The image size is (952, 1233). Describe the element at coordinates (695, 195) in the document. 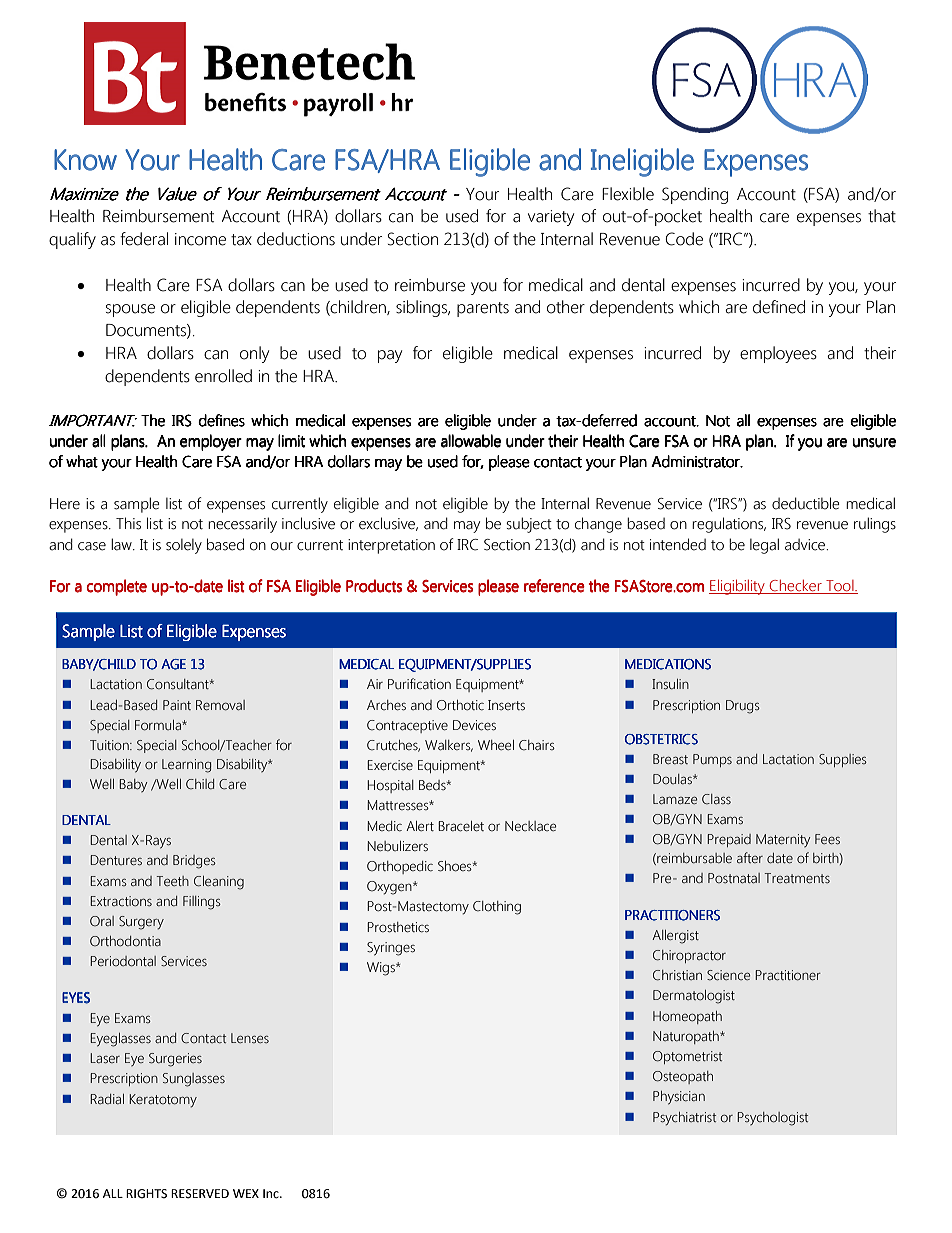

I see `Spending` at that location.
